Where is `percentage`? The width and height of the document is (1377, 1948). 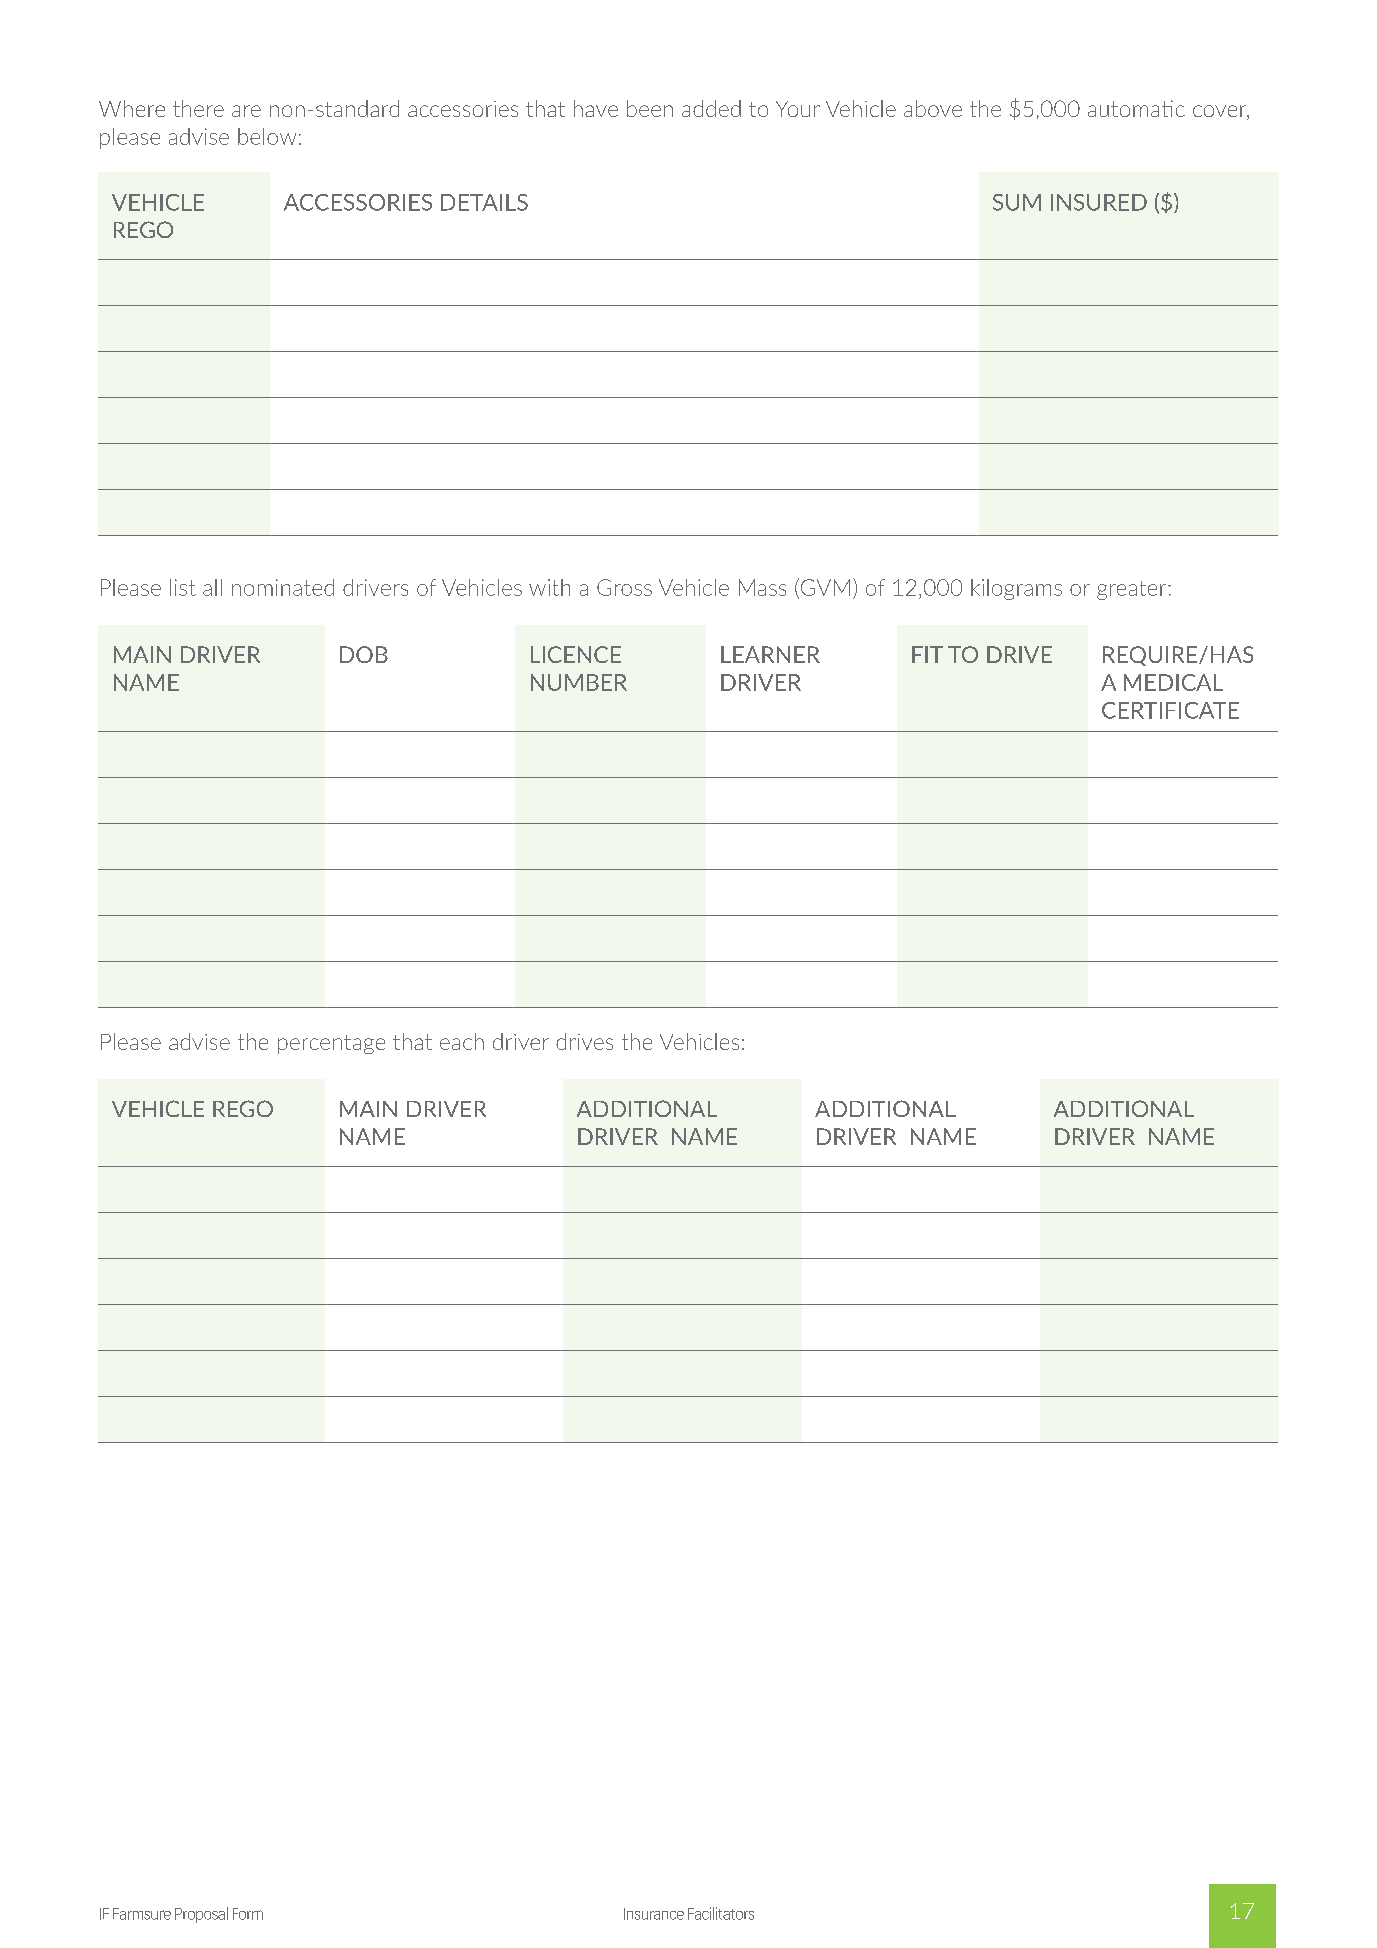 percentage is located at coordinates (331, 1044).
